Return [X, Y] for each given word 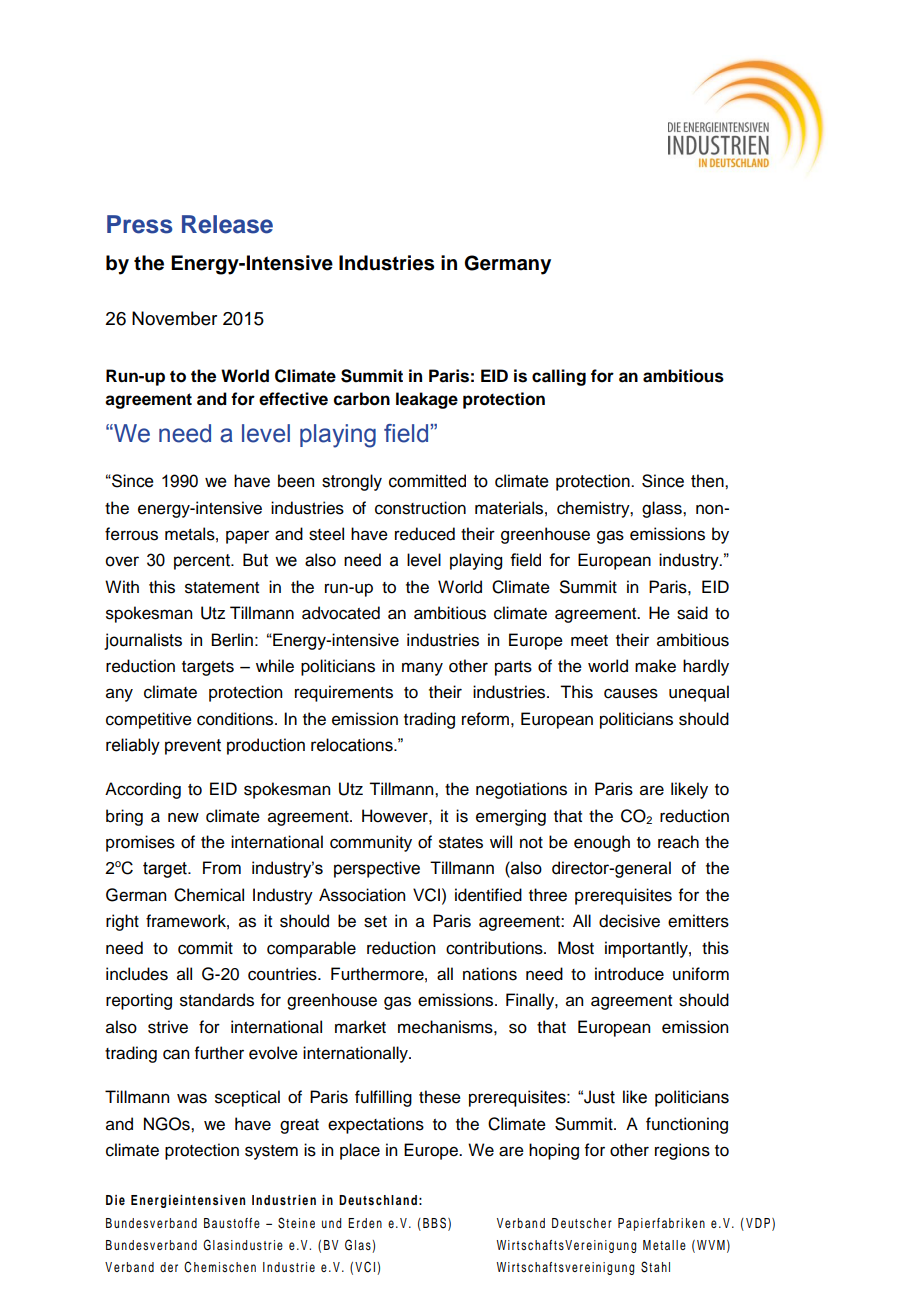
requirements [344, 693]
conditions [236, 719]
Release [227, 224]
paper [247, 537]
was [192, 1098]
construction [420, 508]
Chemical [209, 895]
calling [559, 377]
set [375, 922]
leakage [427, 400]
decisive [629, 921]
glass [663, 509]
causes [631, 693]
